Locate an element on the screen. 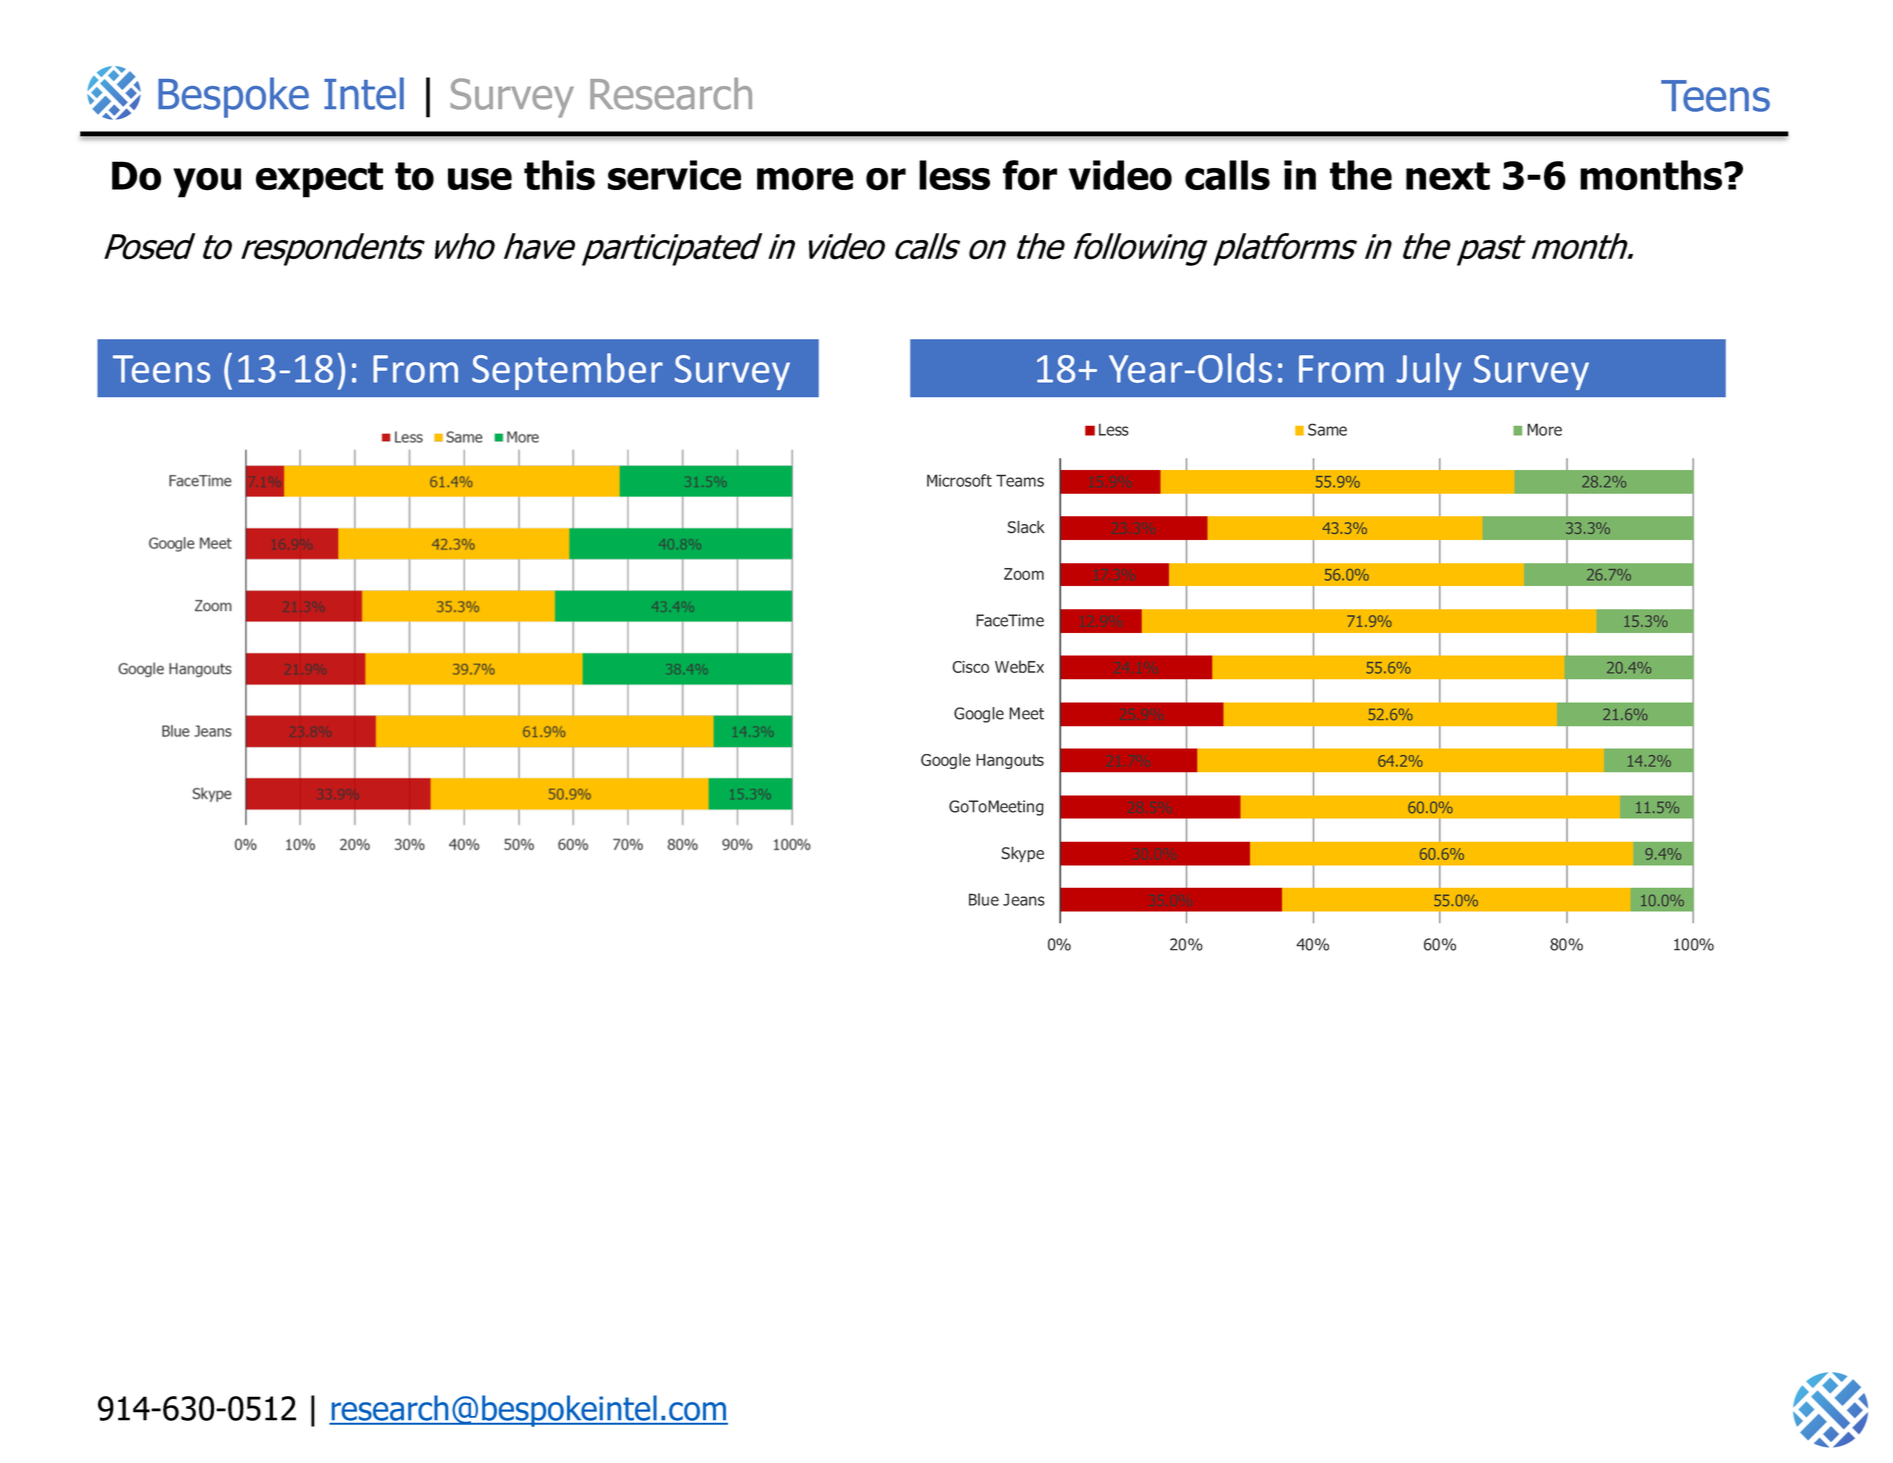  expect is located at coordinates (319, 180).
